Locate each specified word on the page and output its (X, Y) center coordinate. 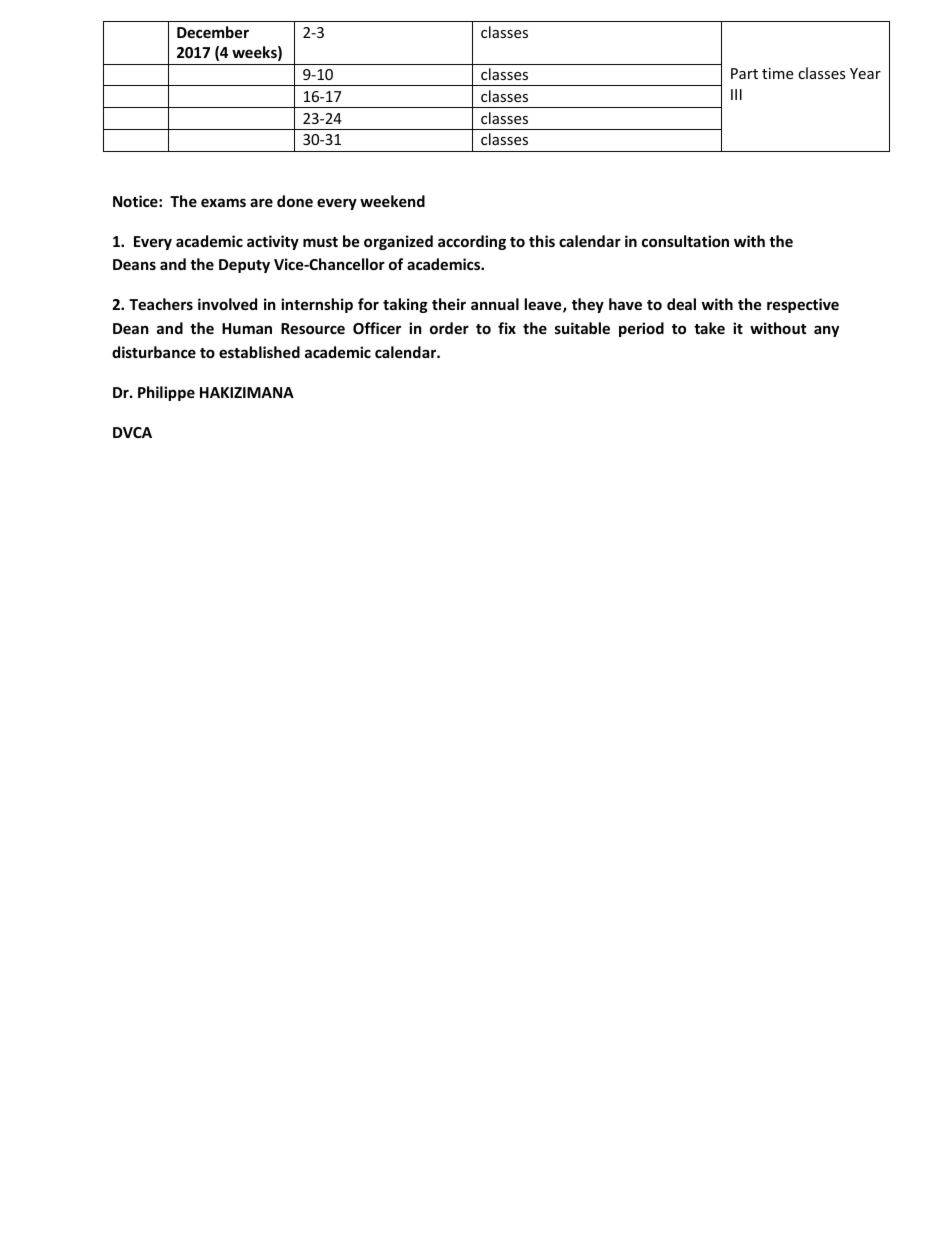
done (295, 201)
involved (227, 304)
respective (803, 305)
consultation (685, 241)
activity (273, 242)
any (826, 331)
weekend (392, 201)
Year (865, 73)
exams (223, 202)
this (542, 241)
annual (495, 304)
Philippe (166, 393)
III (736, 94)
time (777, 73)
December (213, 32)
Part (744, 73)
